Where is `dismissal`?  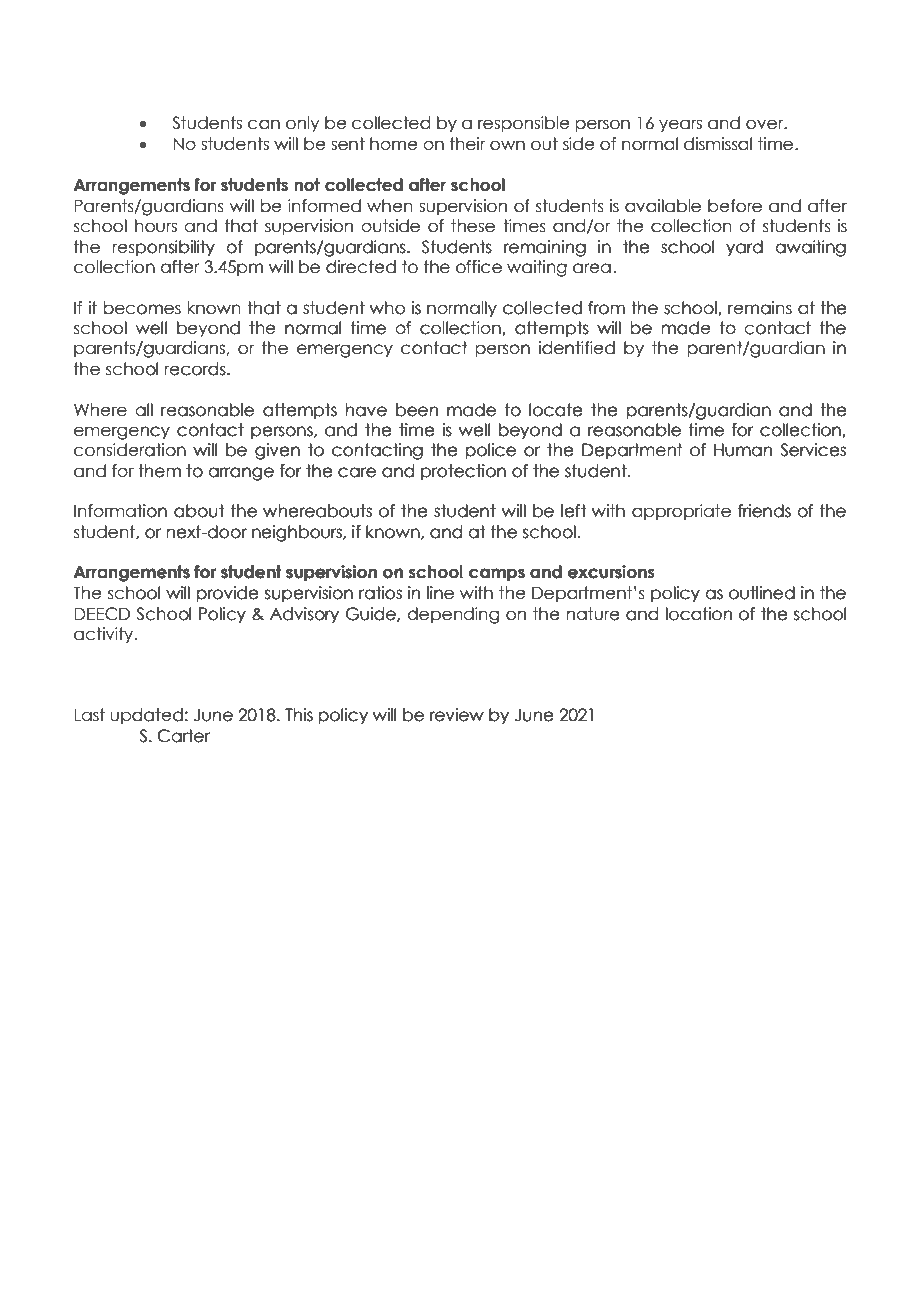
dismissal is located at coordinates (718, 144).
